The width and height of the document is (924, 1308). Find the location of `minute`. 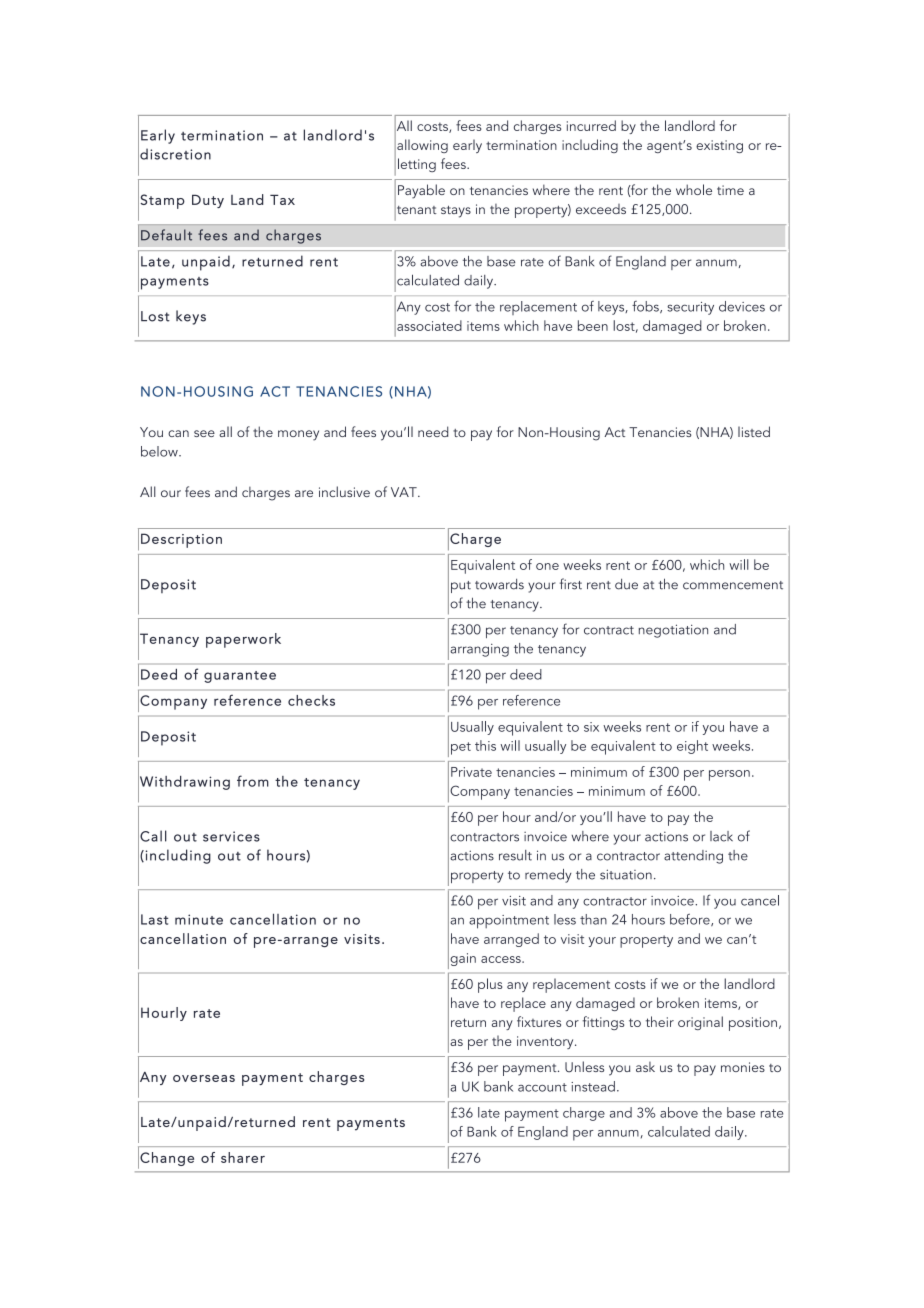

minute is located at coordinates (199, 919).
